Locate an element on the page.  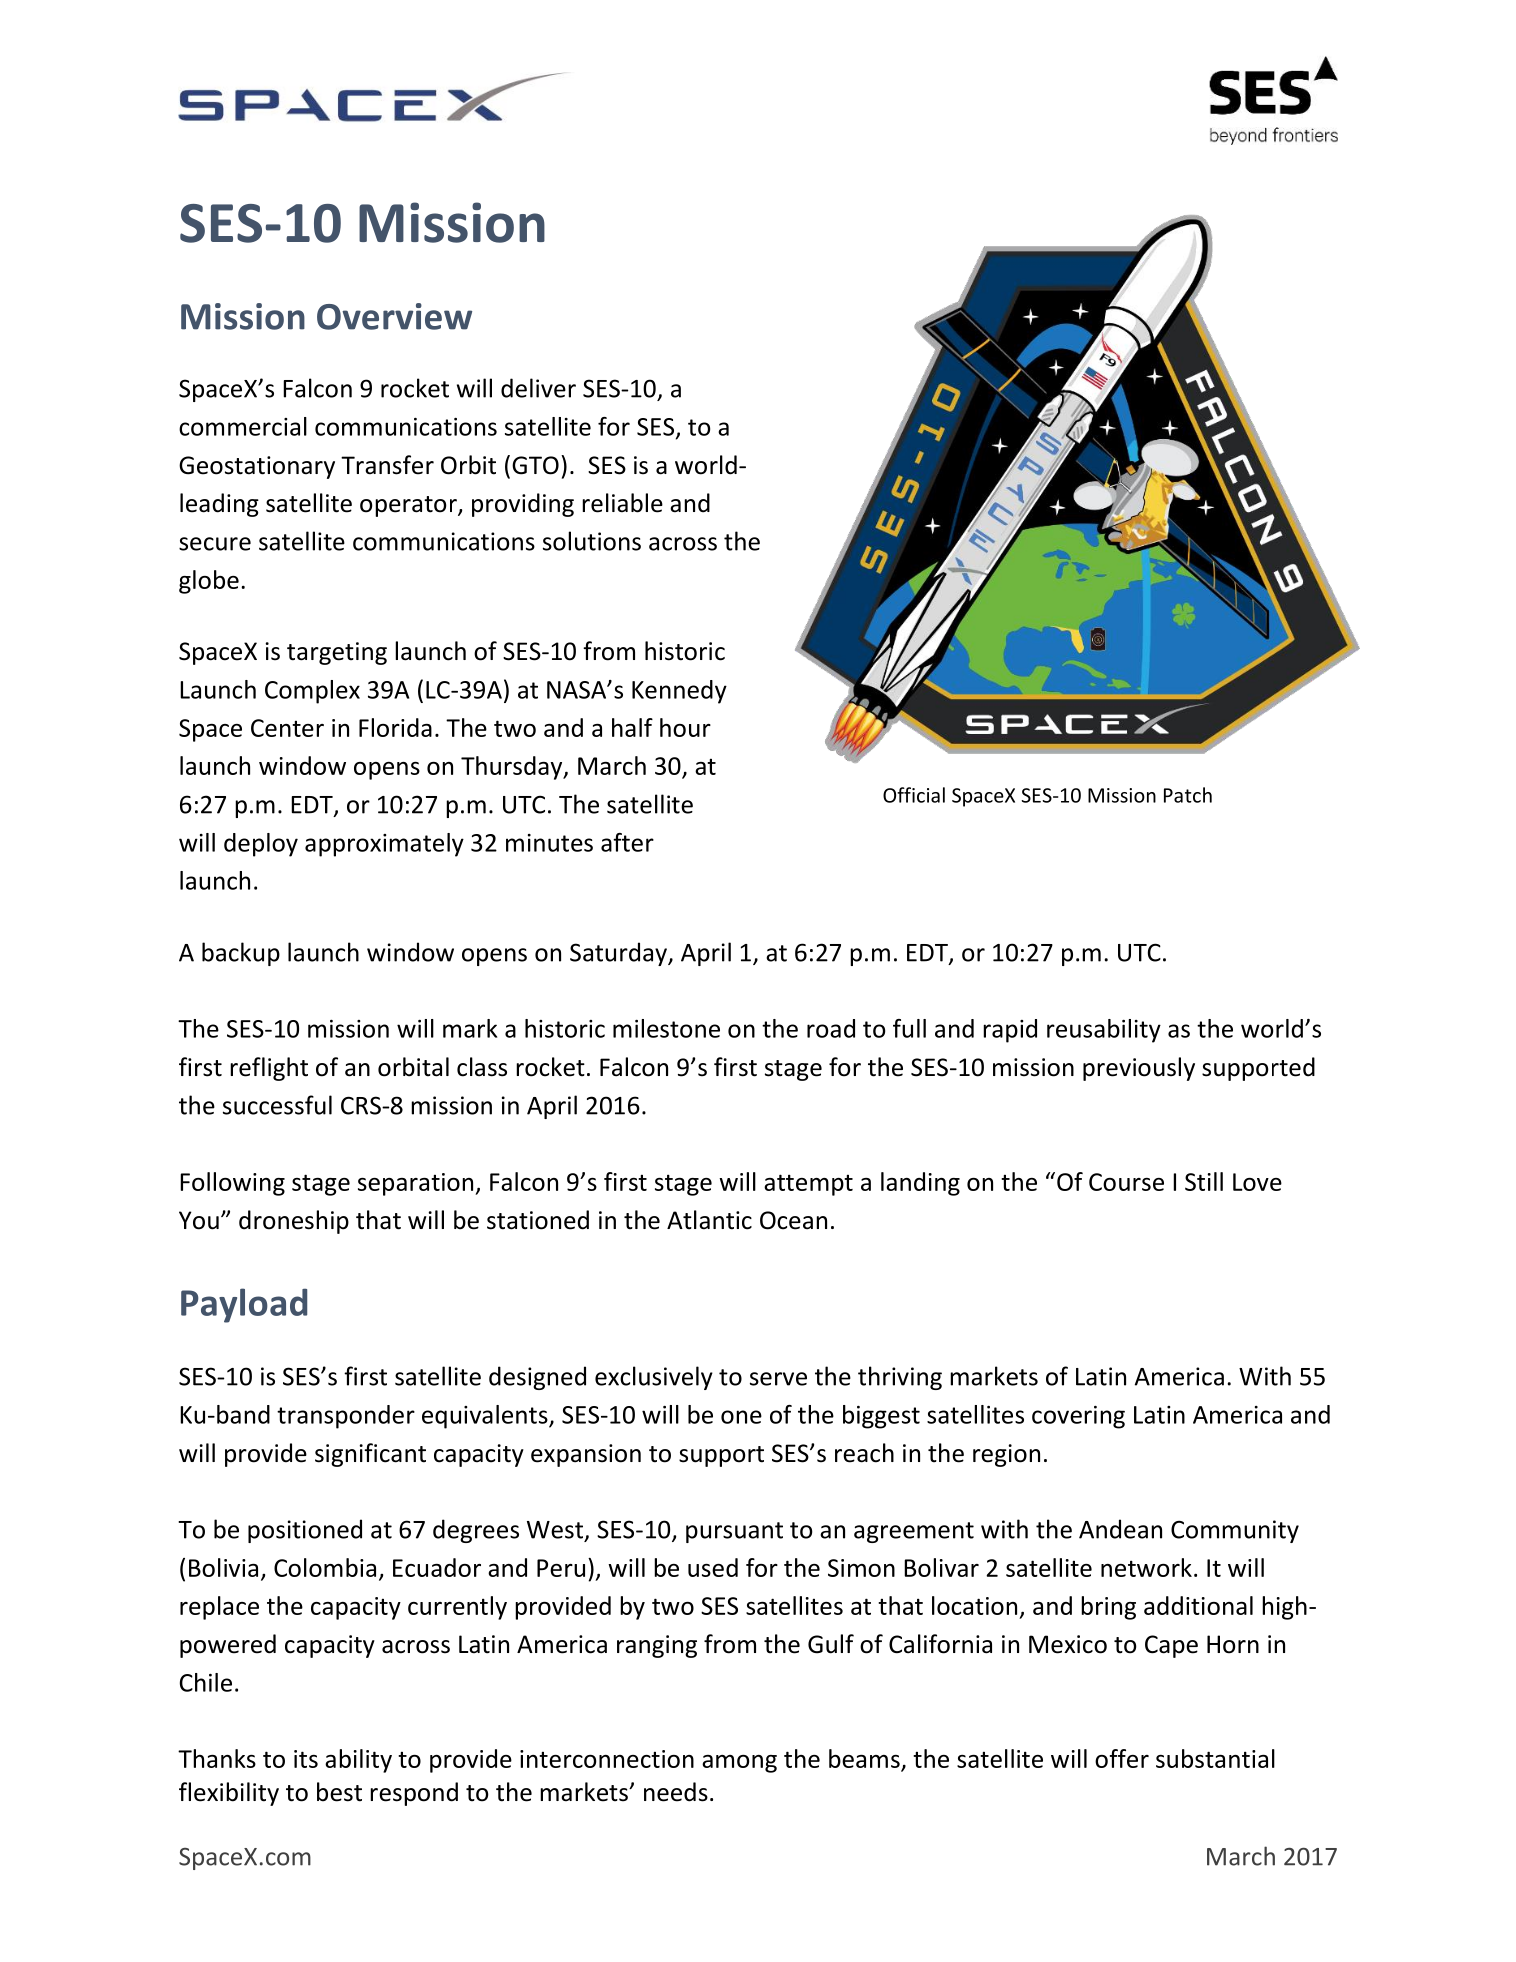
previously is located at coordinates (1139, 1069).
